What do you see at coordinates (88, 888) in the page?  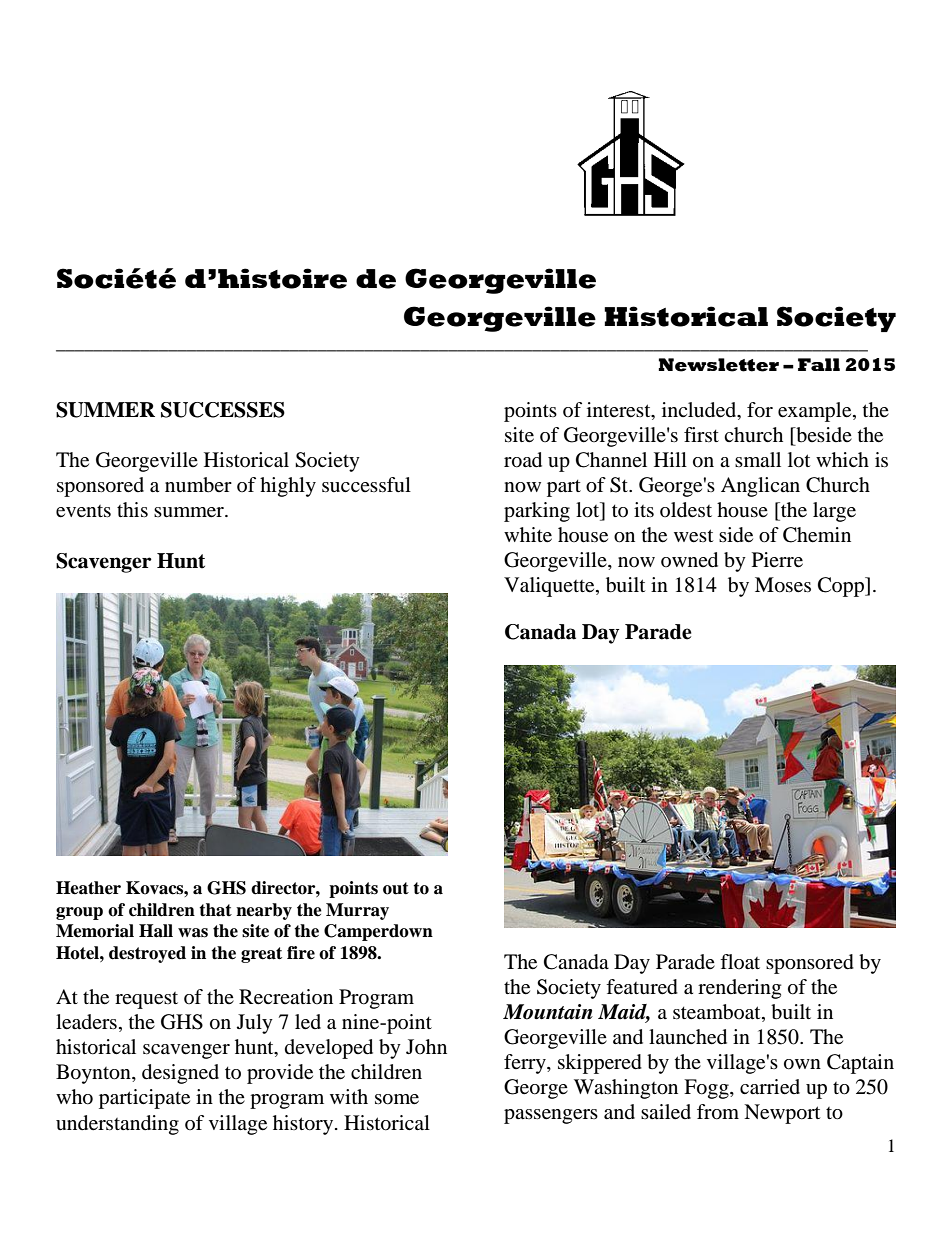 I see `Heather` at bounding box center [88, 888].
